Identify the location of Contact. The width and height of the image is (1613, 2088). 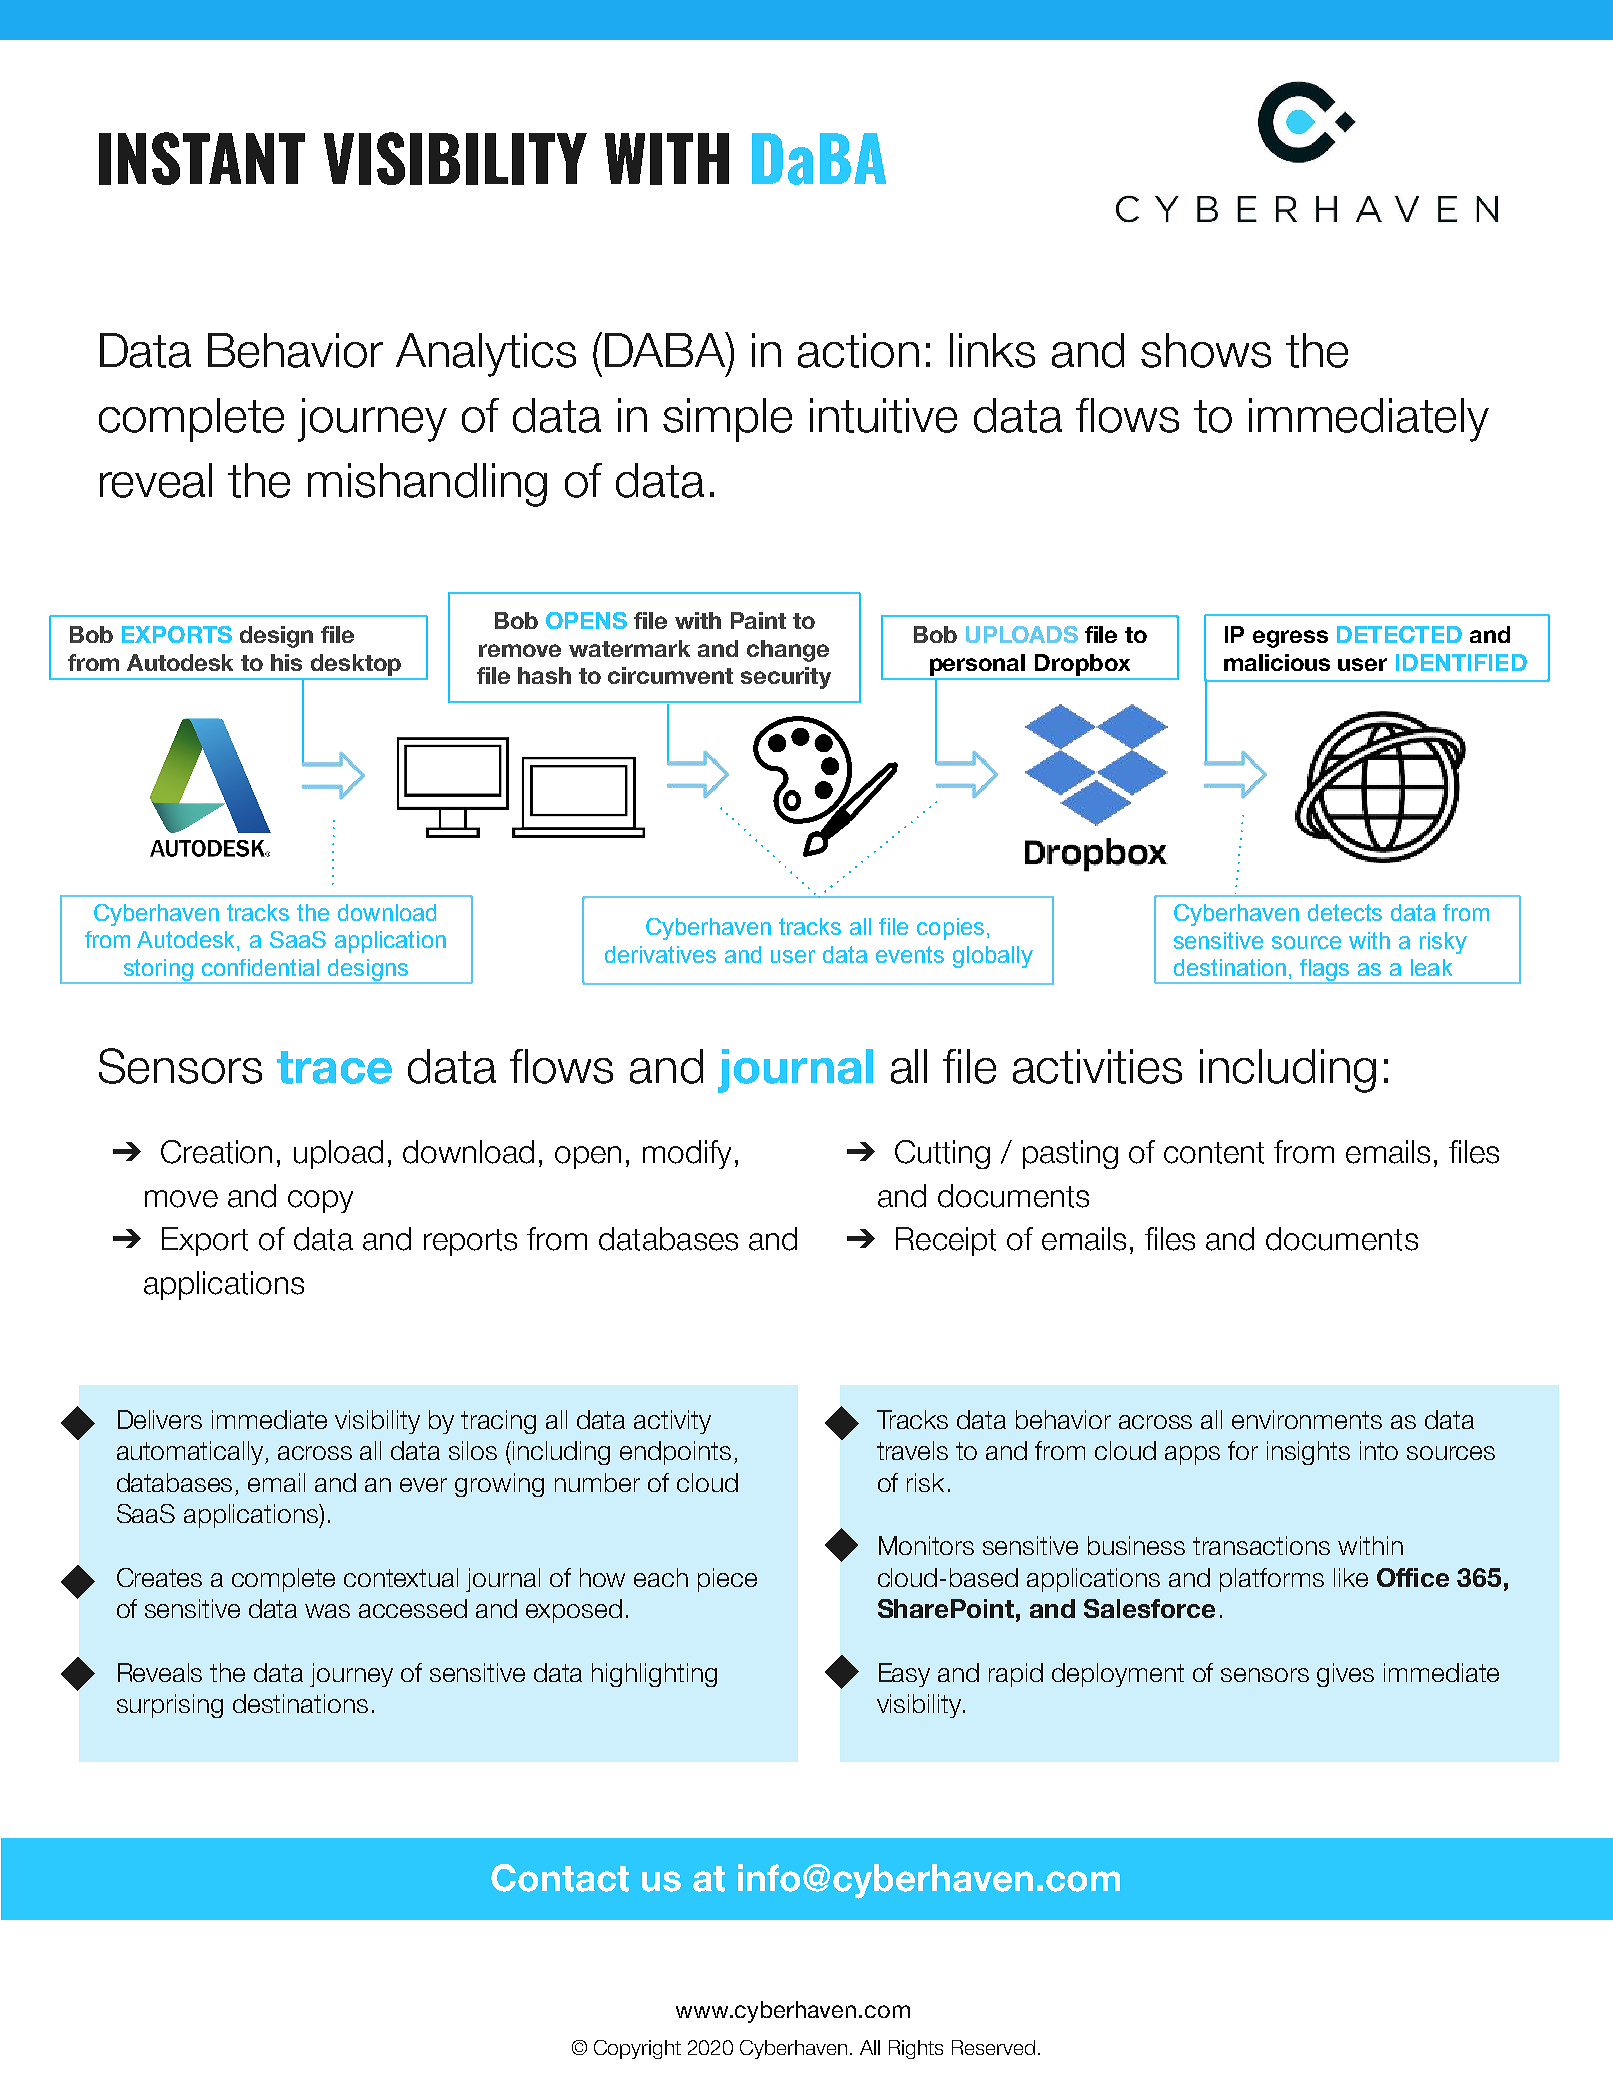
(560, 1878).
